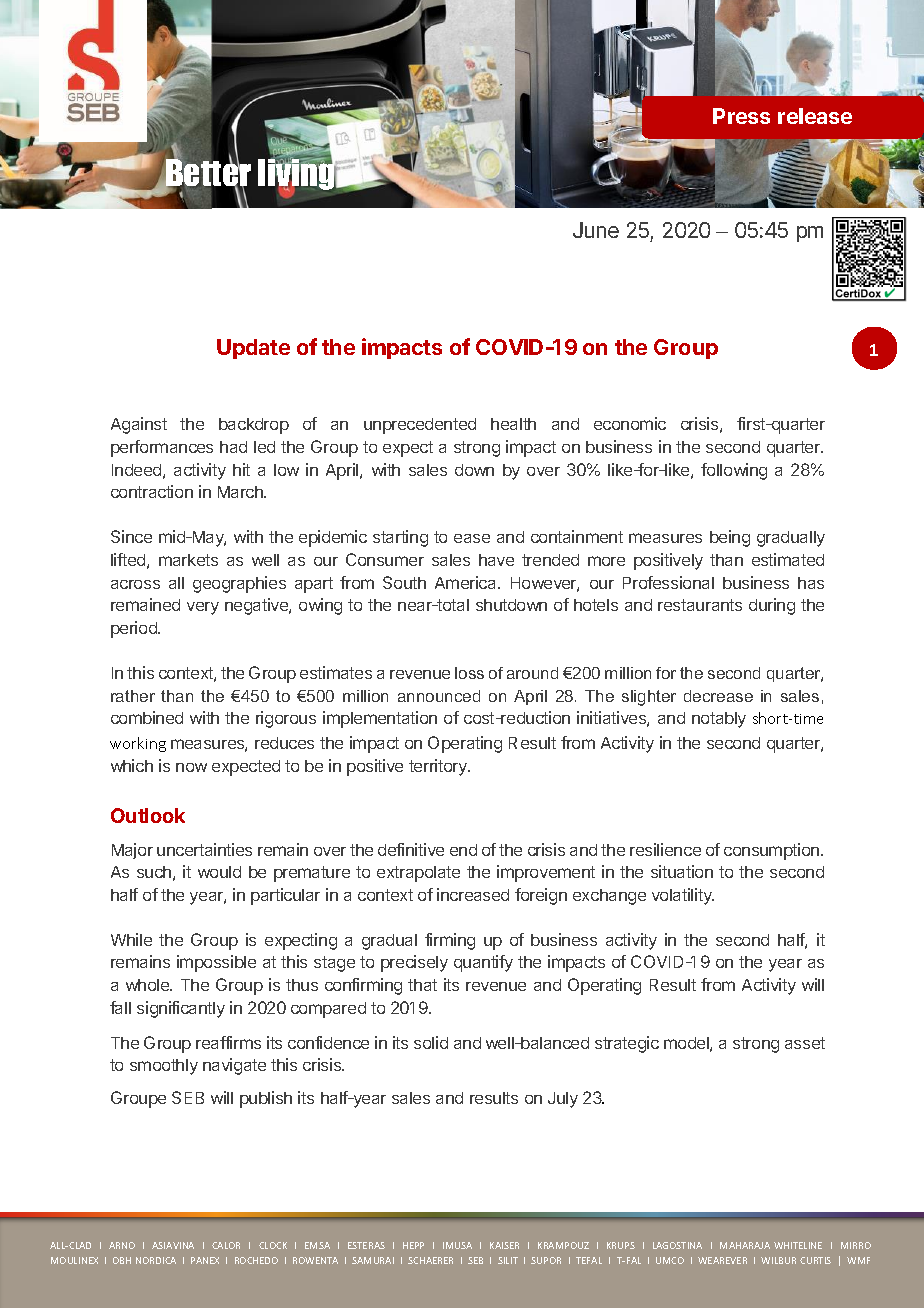 Image resolution: width=924 pixels, height=1308 pixels. What do you see at coordinates (226, 1245) in the page?
I see `CALOR` at bounding box center [226, 1245].
